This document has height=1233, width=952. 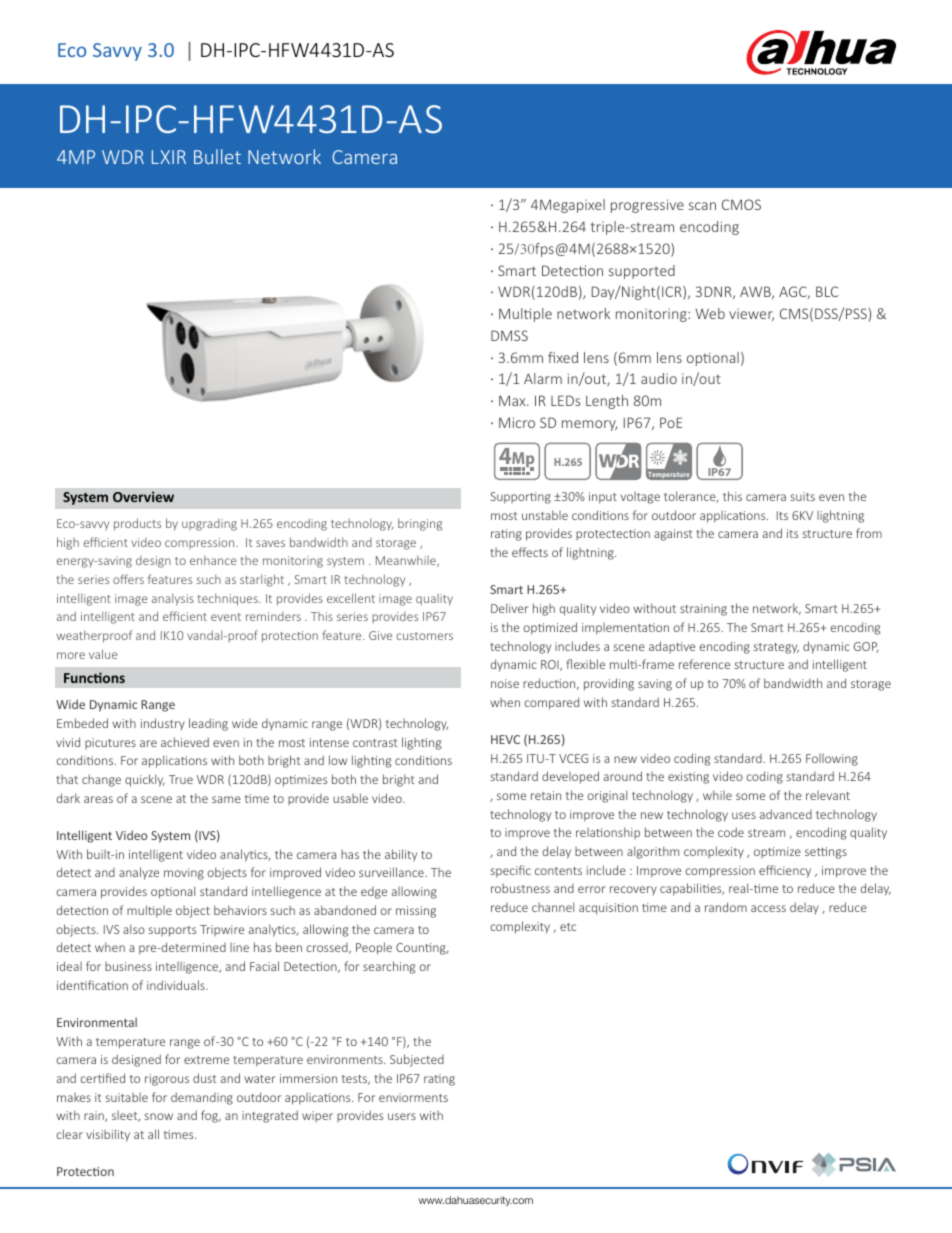 I want to click on quickly, so click(x=145, y=780).
